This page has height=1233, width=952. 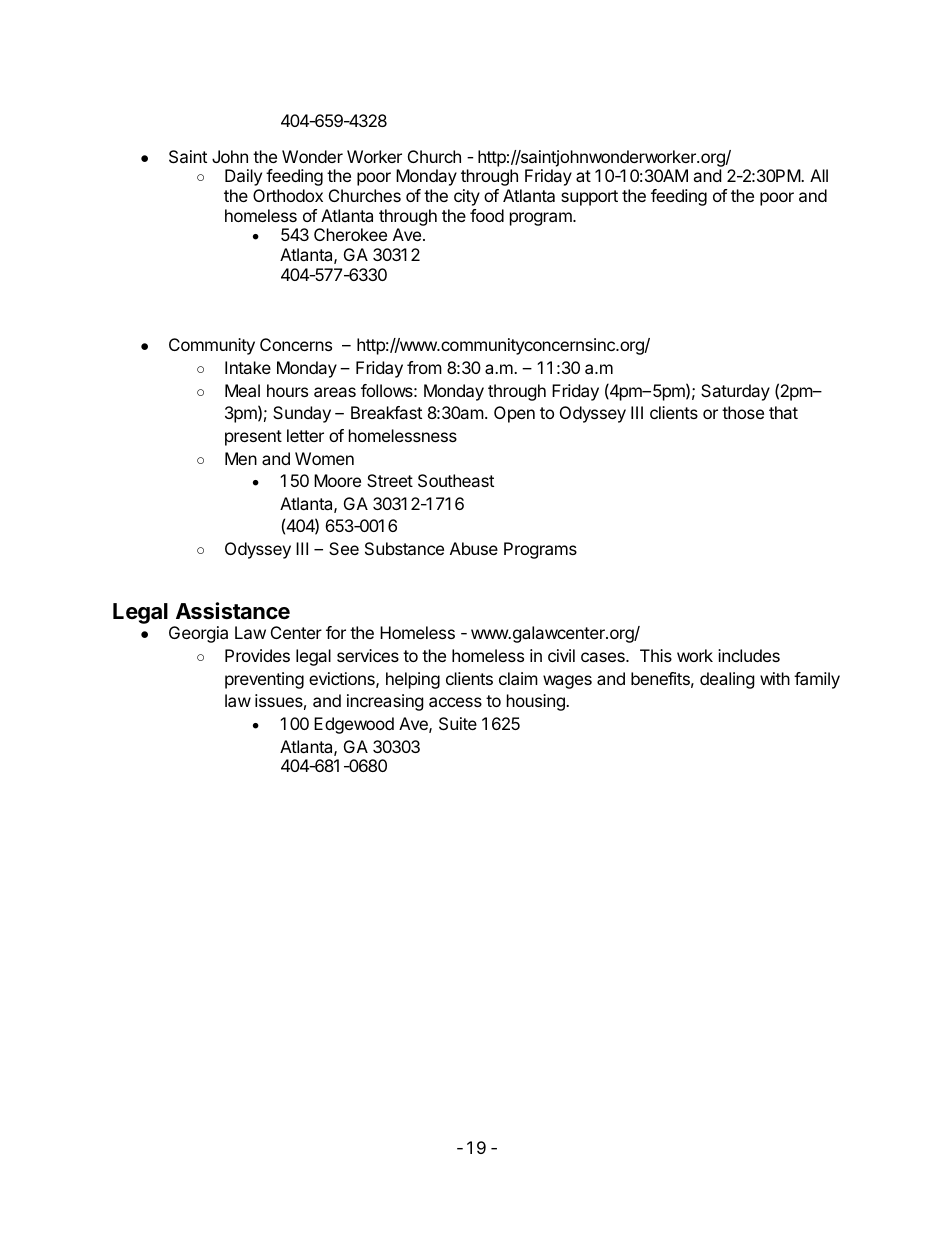 I want to click on Open, so click(x=514, y=414).
